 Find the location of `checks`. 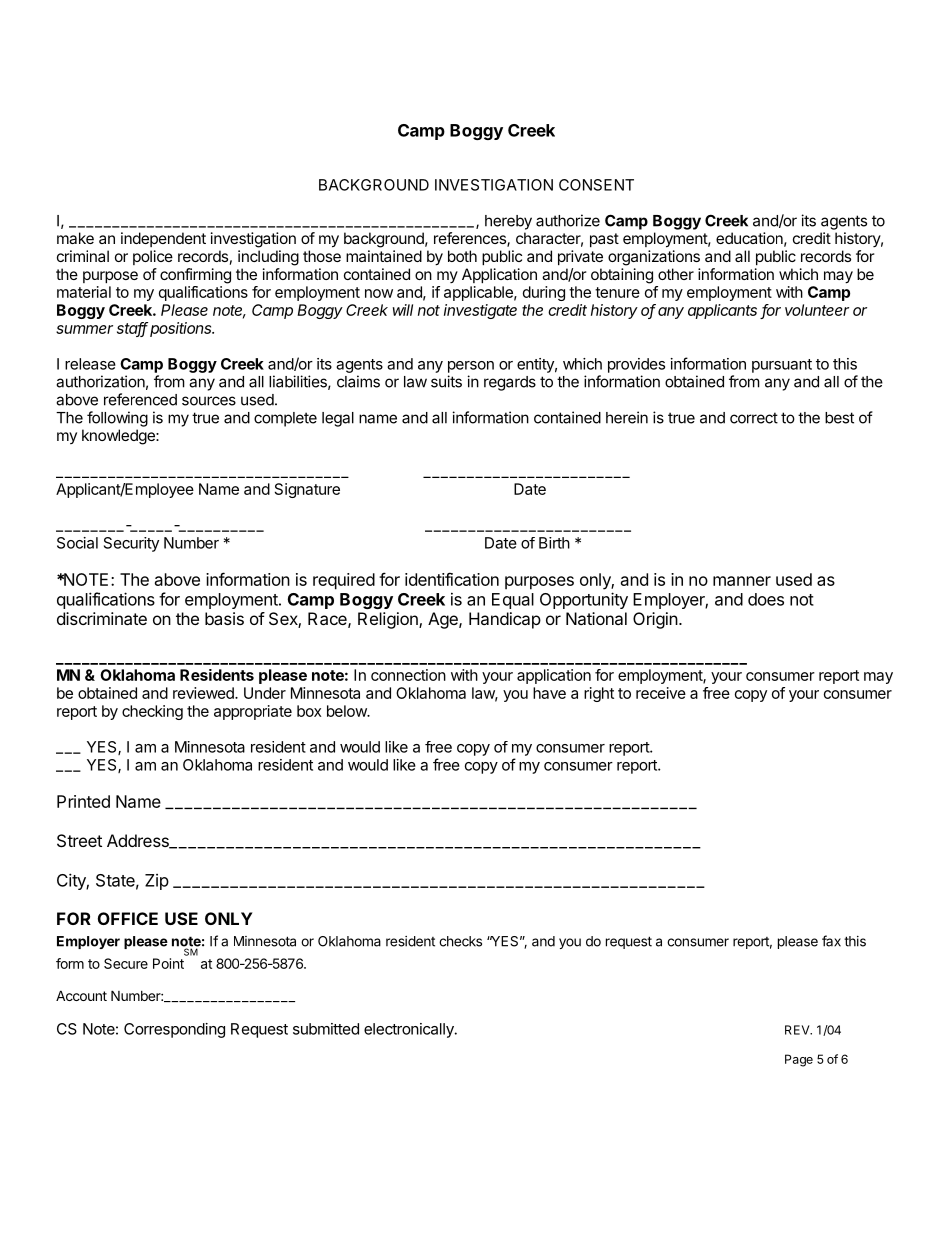

checks is located at coordinates (460, 941).
